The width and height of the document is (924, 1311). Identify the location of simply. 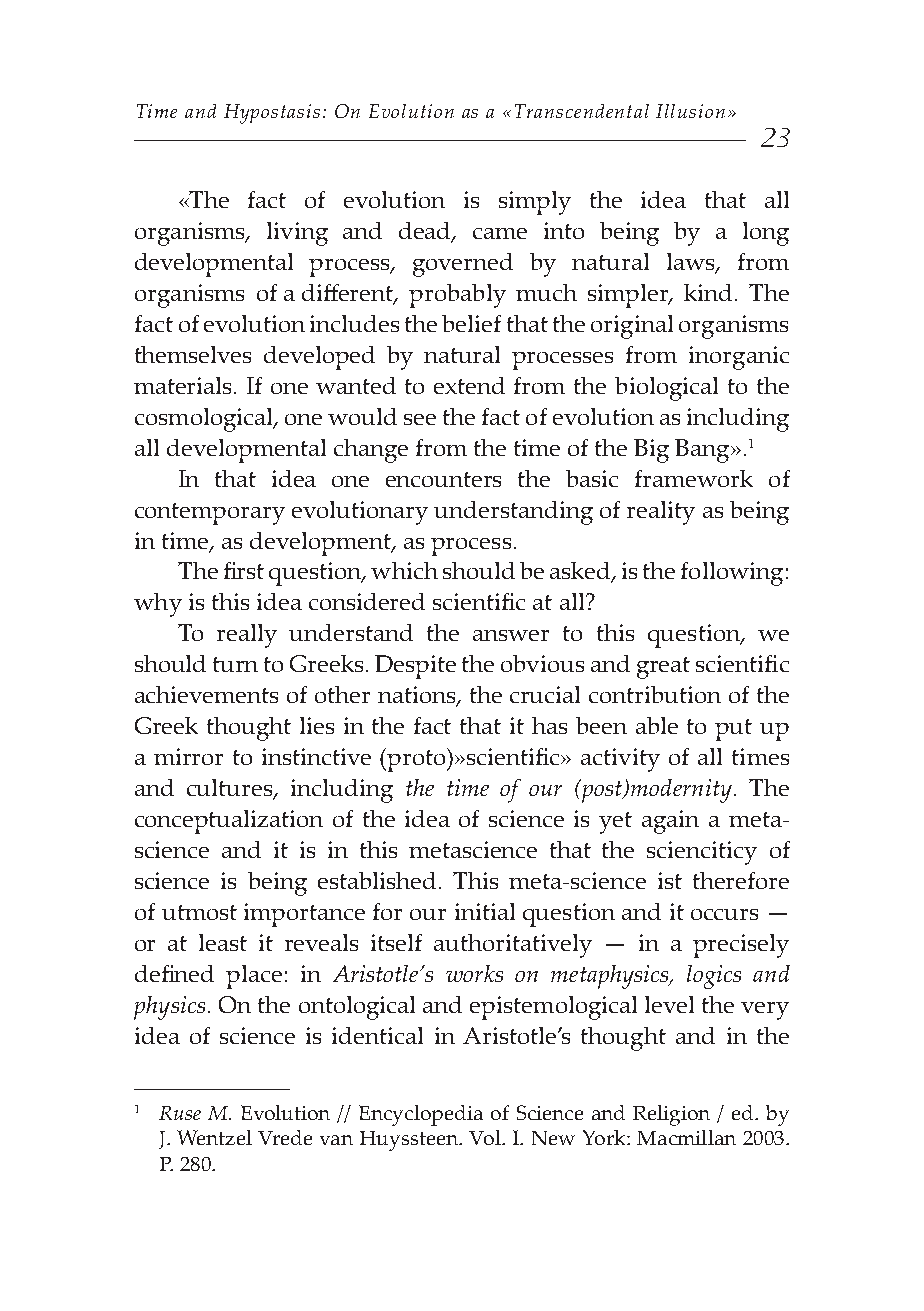
(535, 203).
